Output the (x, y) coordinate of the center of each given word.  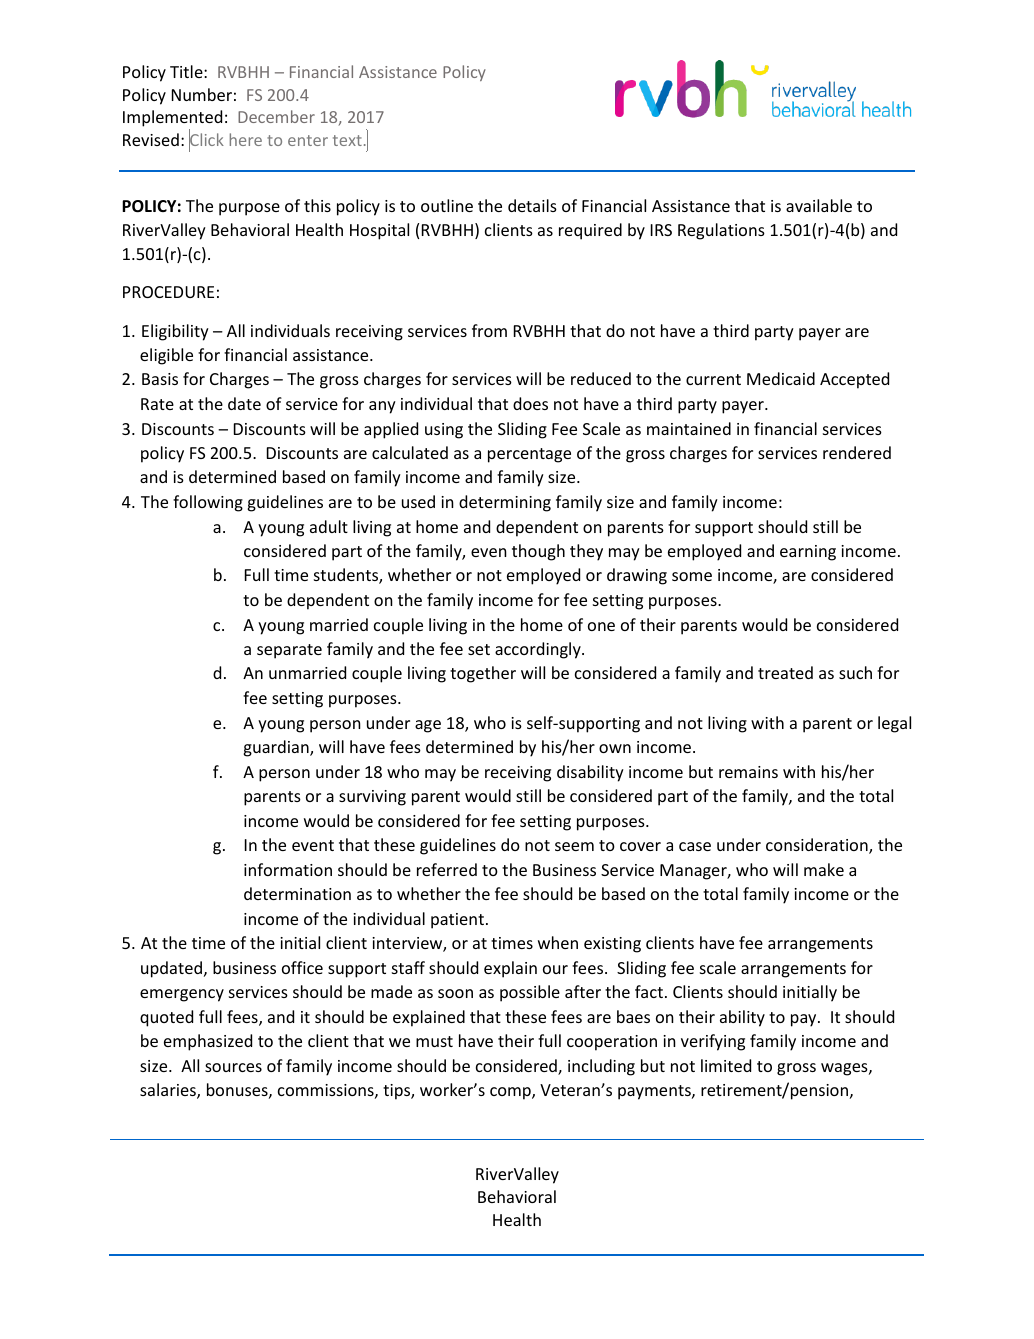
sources (233, 1067)
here (246, 139)
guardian (277, 748)
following (208, 503)
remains (748, 772)
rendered (857, 452)
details (532, 205)
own (615, 748)
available (819, 205)
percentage (529, 455)
